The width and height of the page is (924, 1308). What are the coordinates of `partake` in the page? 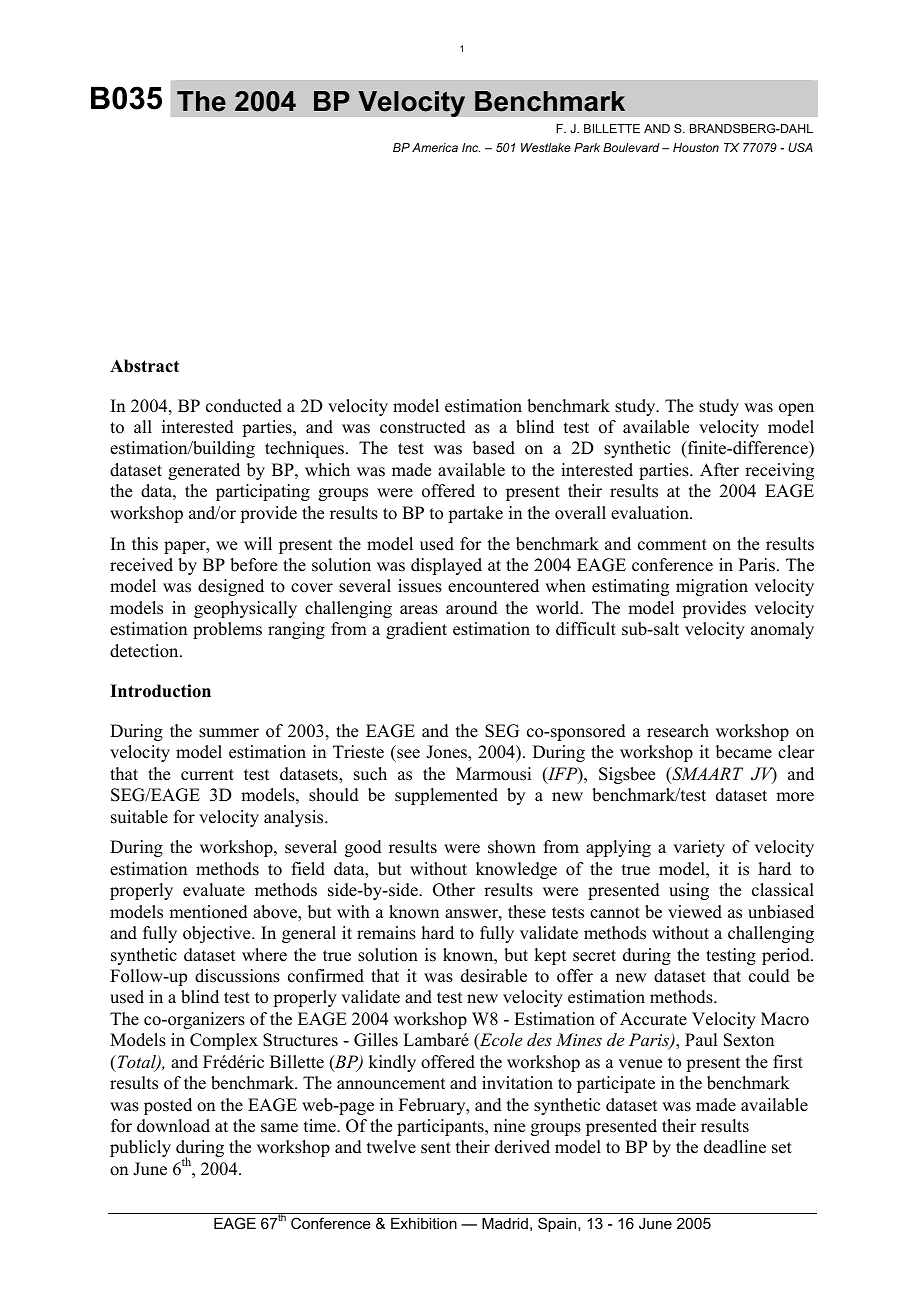 It's located at (475, 514).
